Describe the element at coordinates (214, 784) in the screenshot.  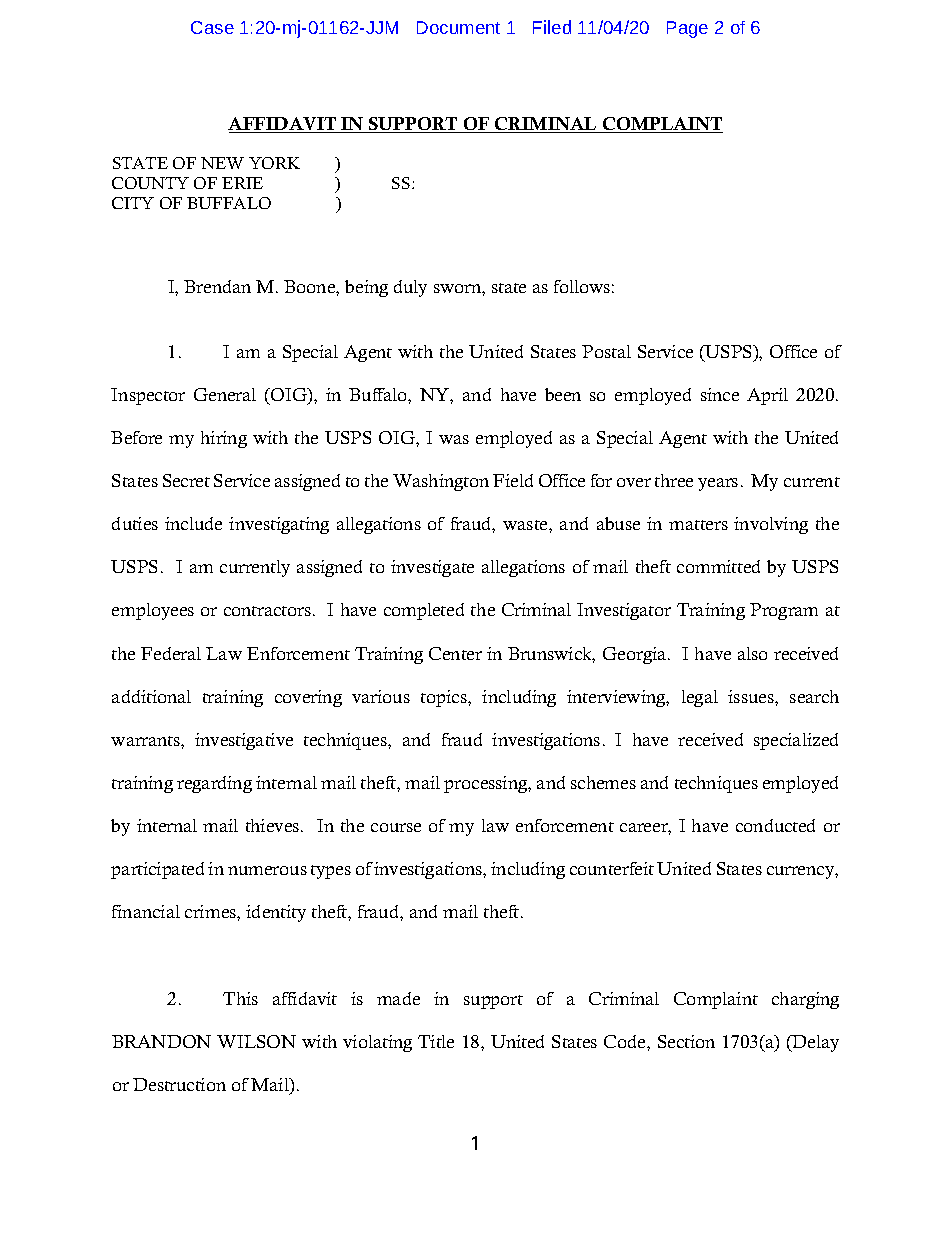
I see `regarding` at that location.
